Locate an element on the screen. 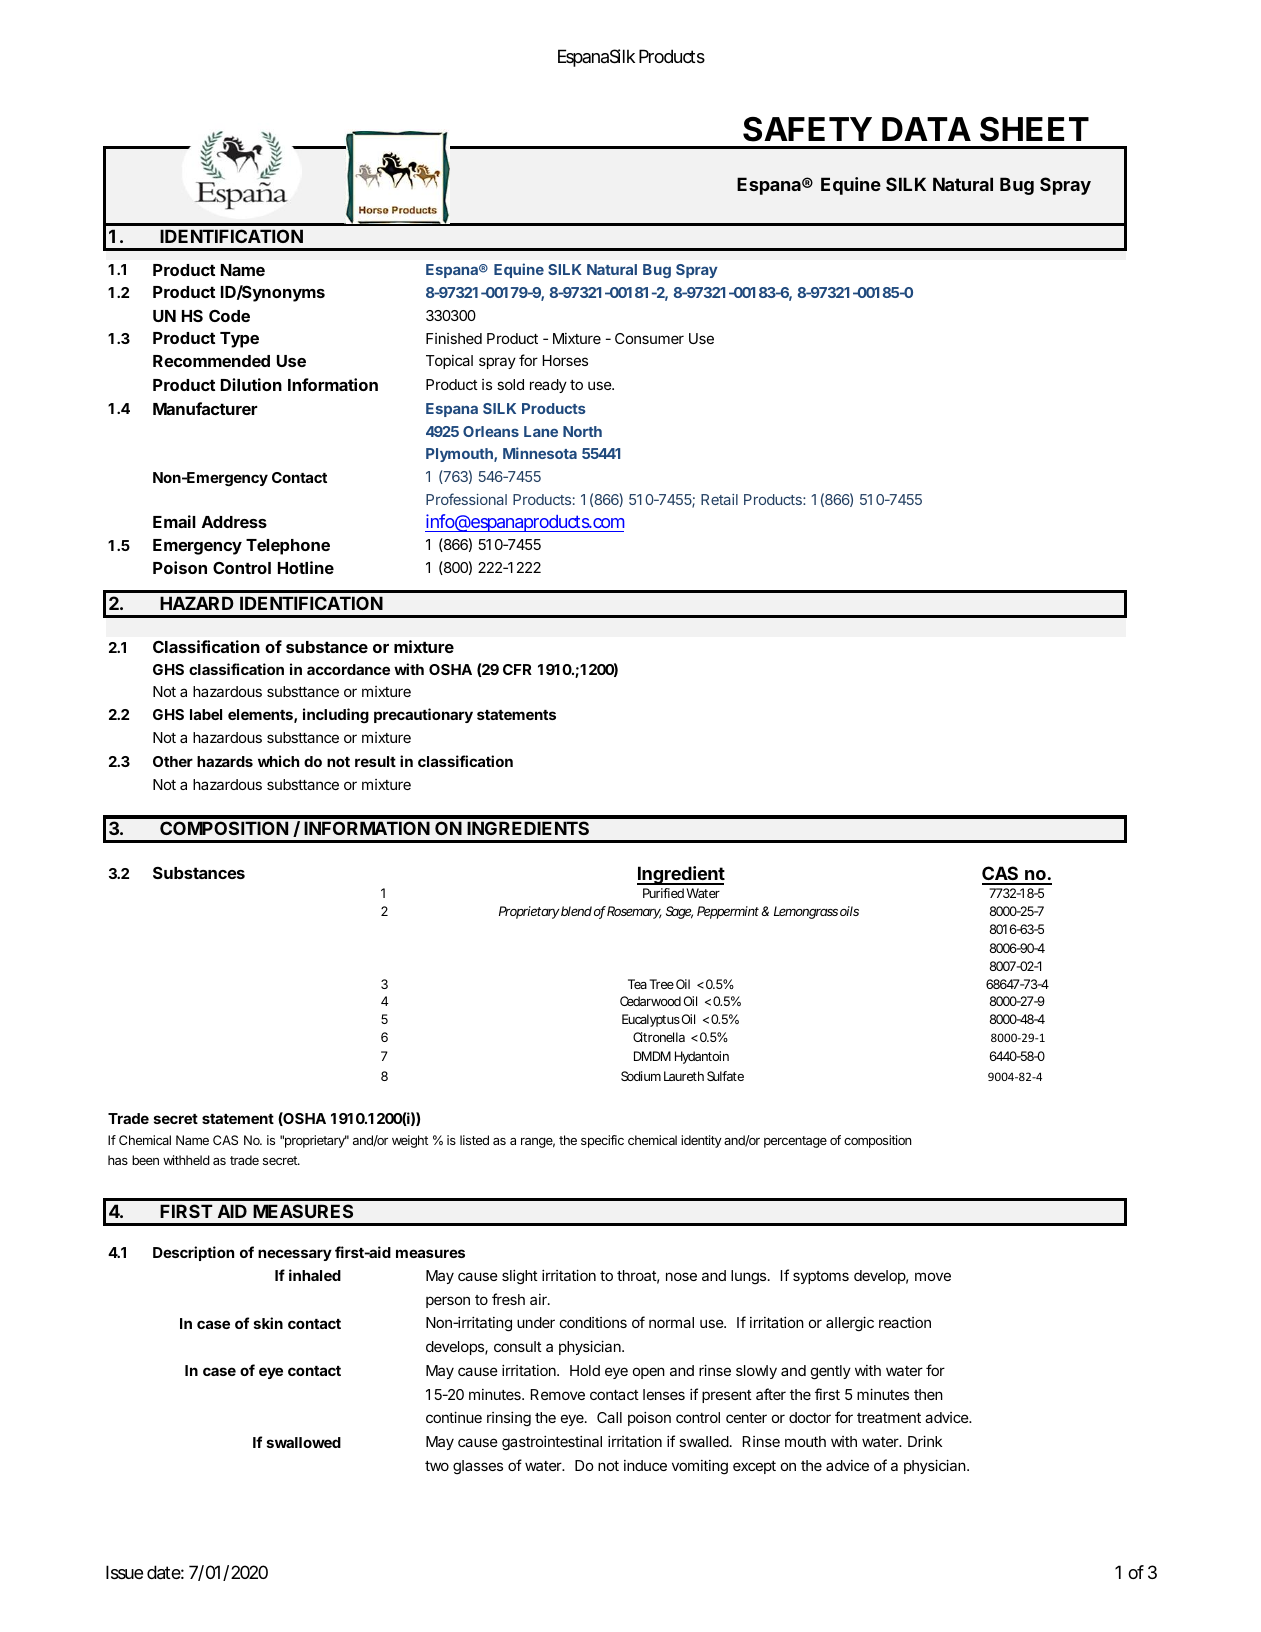  Consumer is located at coordinates (649, 338).
